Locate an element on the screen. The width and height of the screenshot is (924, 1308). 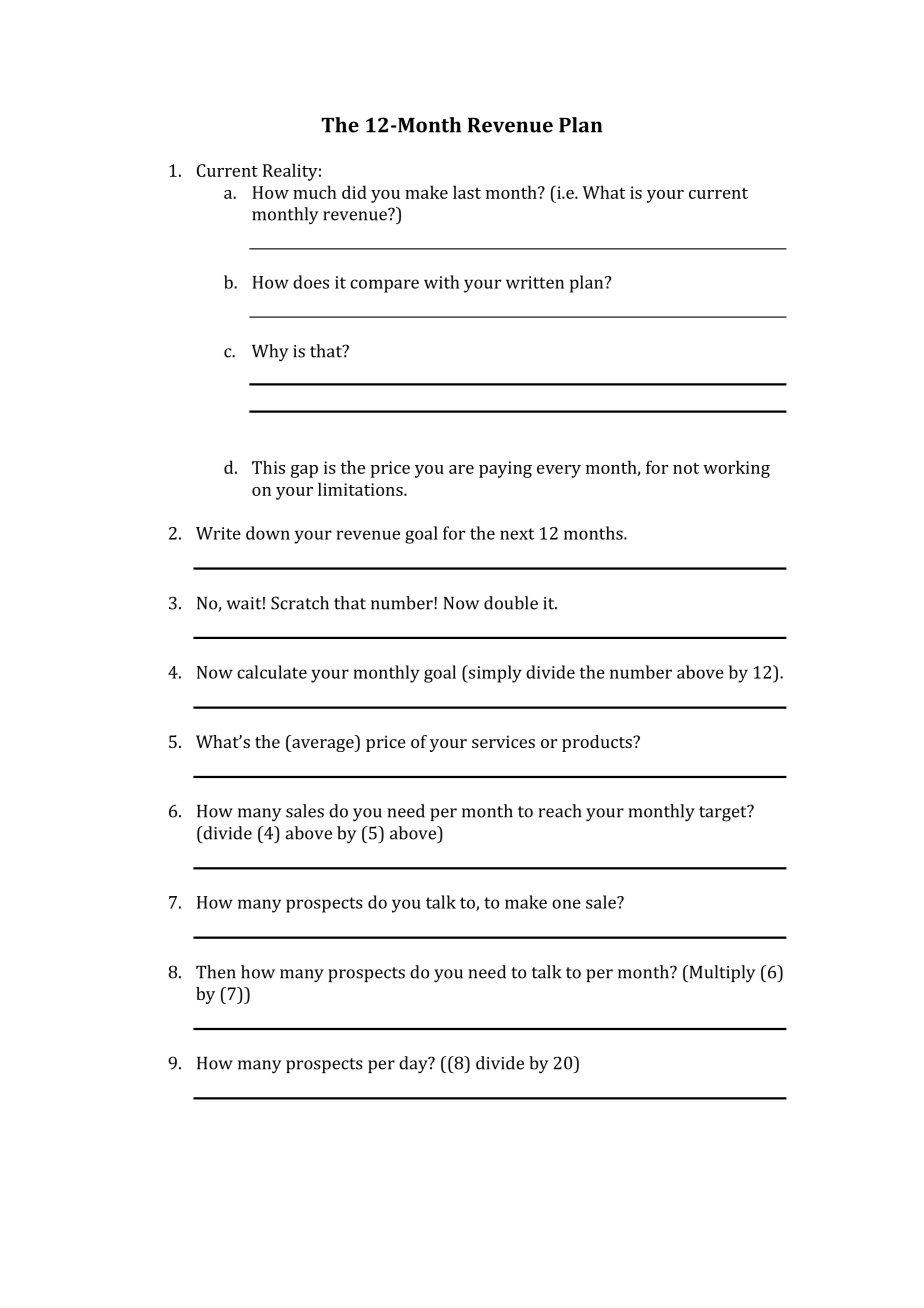
Scratch is located at coordinates (300, 603).
